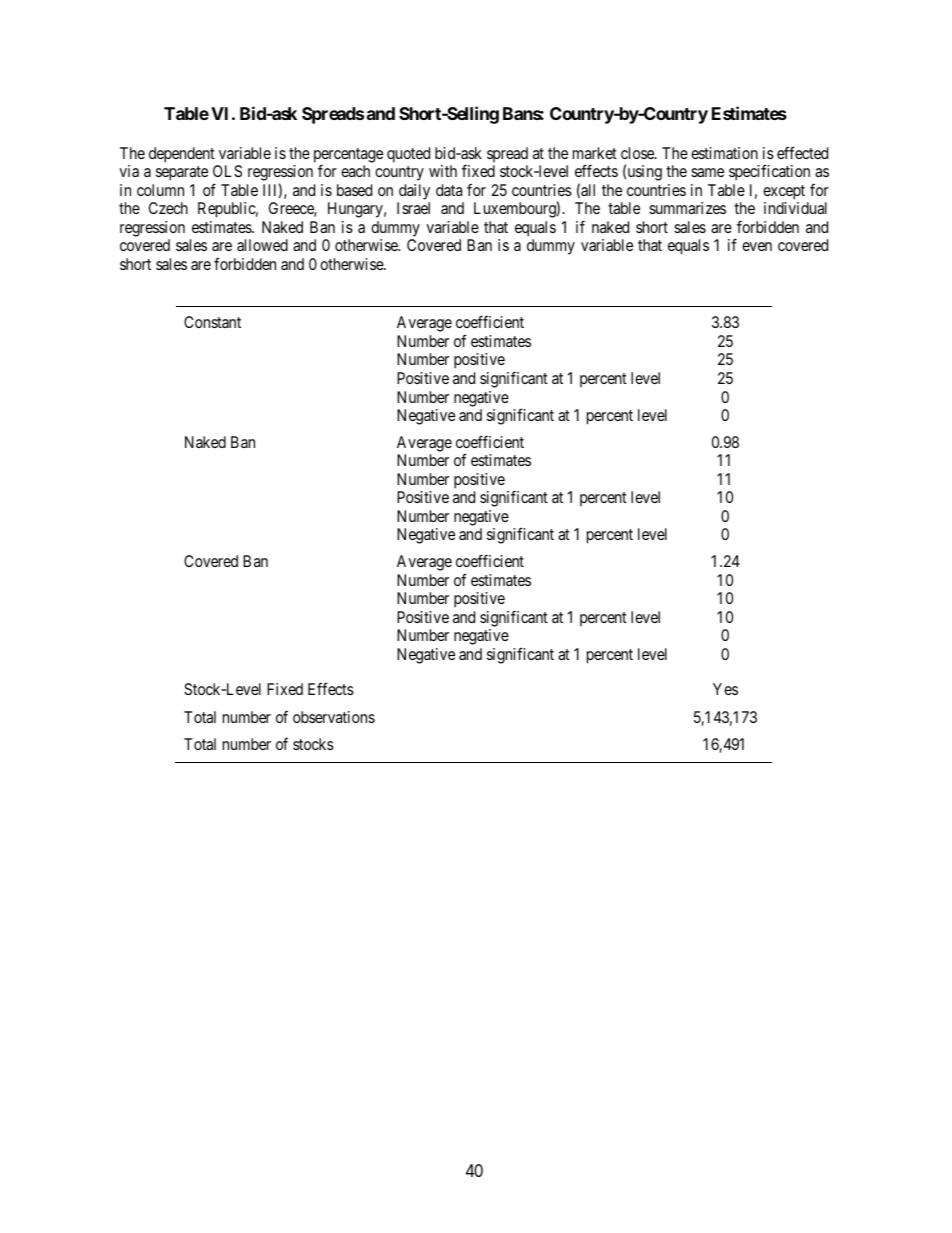 The height and width of the image is (1233, 952). What do you see at coordinates (443, 171) in the image?
I see `with` at bounding box center [443, 171].
